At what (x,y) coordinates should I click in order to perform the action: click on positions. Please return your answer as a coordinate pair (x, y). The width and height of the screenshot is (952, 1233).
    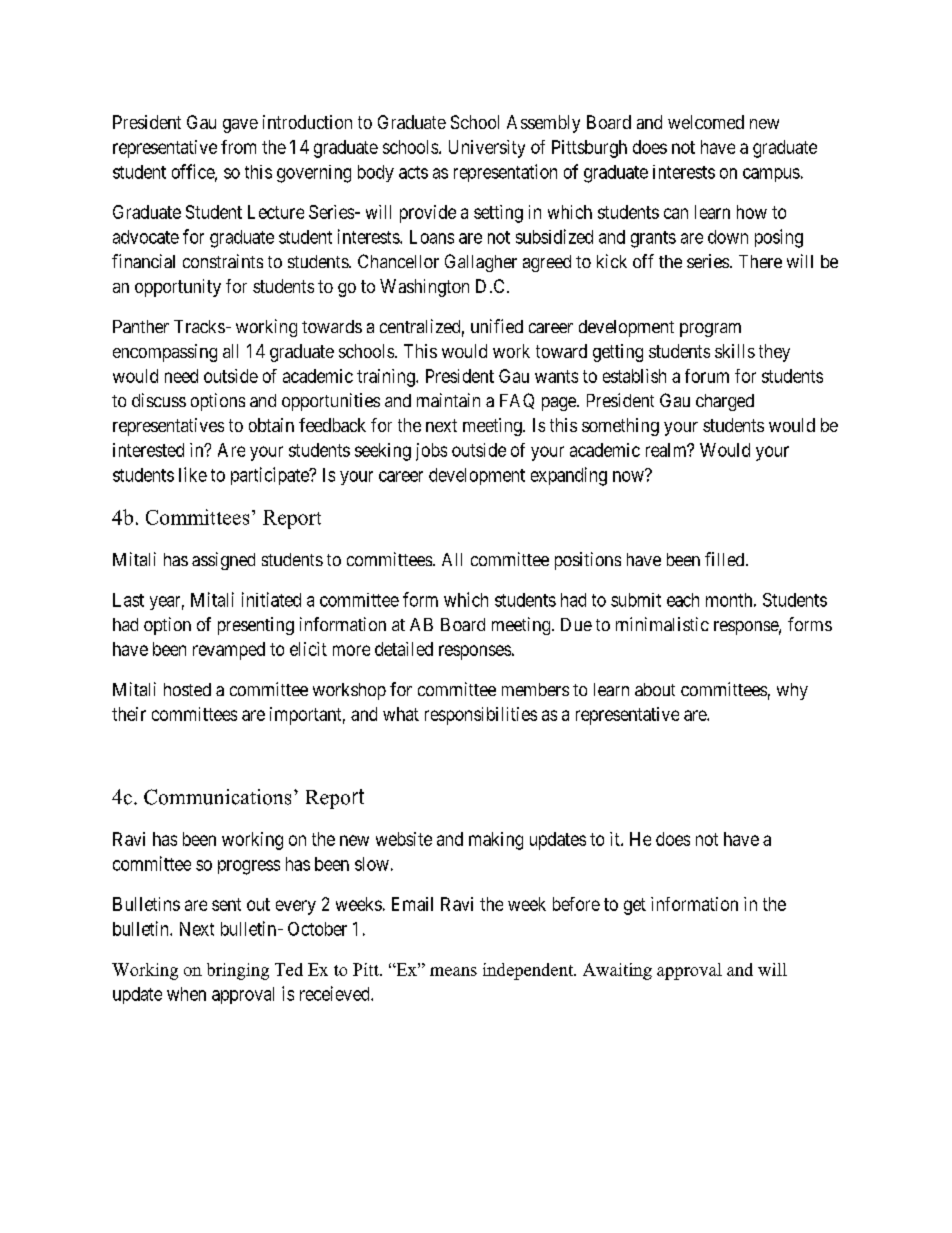
    Looking at the image, I should click on (588, 561).
